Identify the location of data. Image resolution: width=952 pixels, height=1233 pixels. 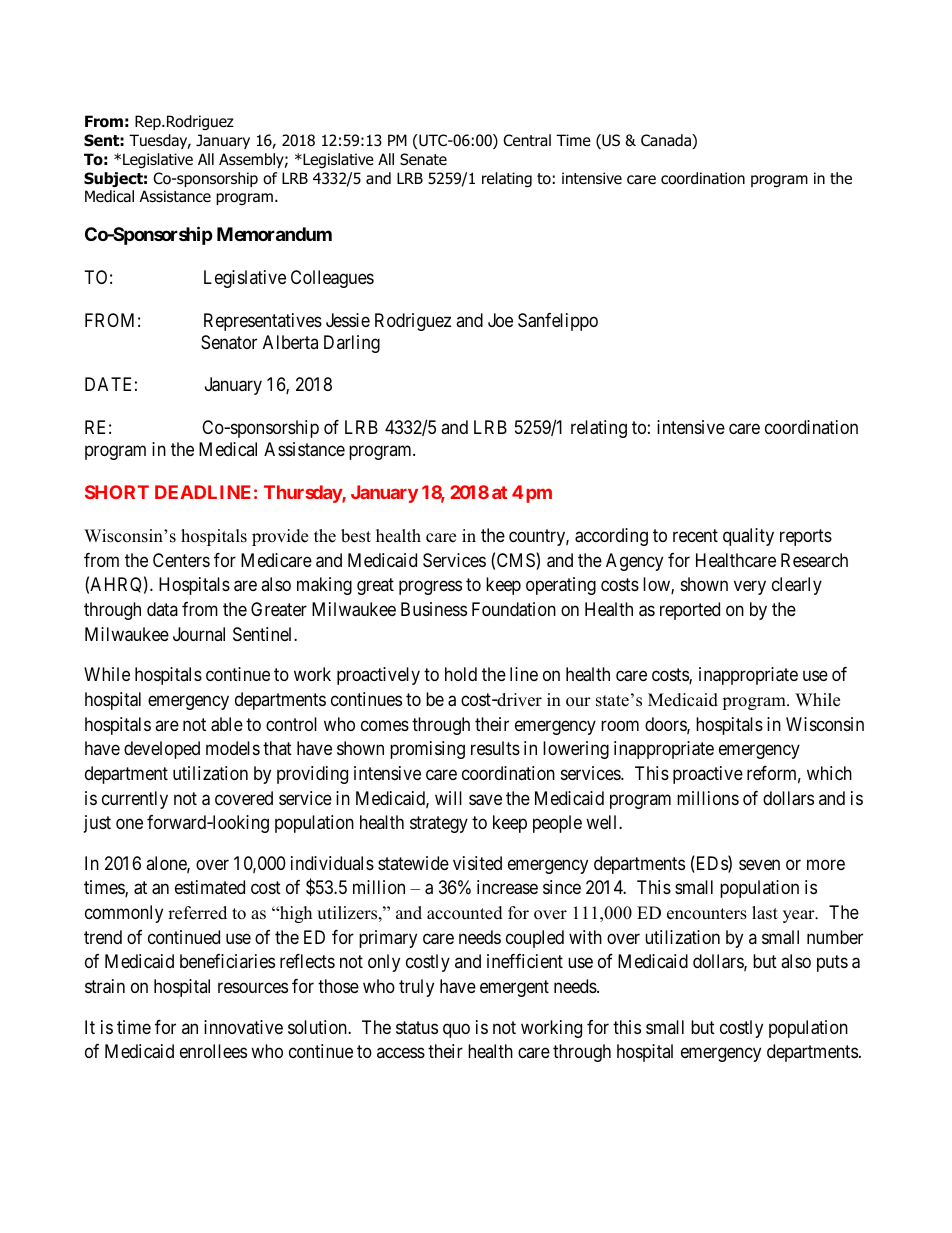
(162, 609).
